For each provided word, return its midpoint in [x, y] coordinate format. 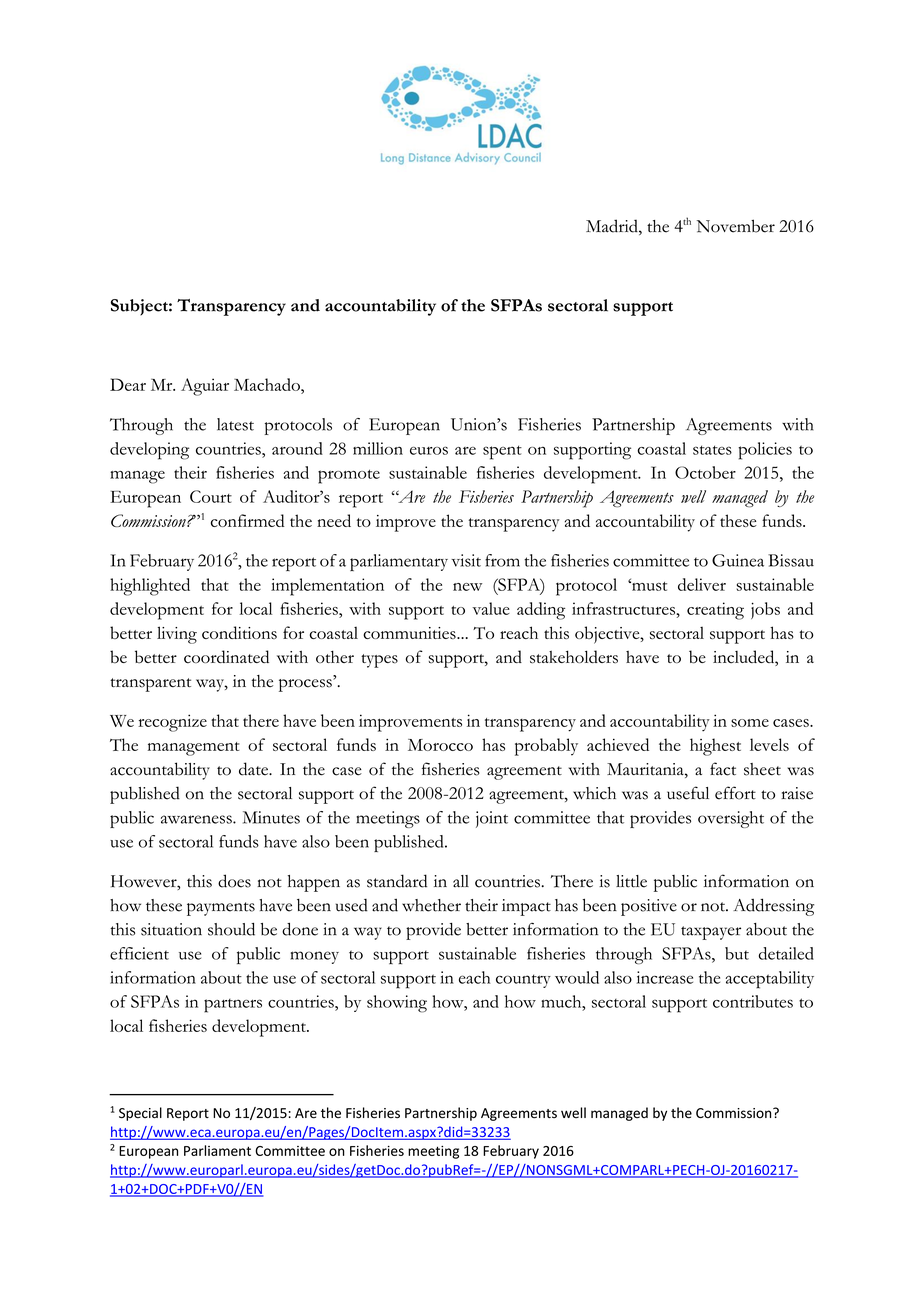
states [712, 450]
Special [140, 1114]
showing [397, 1004]
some [750, 723]
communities [410, 633]
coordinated [226, 656]
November [736, 226]
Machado [268, 384]
